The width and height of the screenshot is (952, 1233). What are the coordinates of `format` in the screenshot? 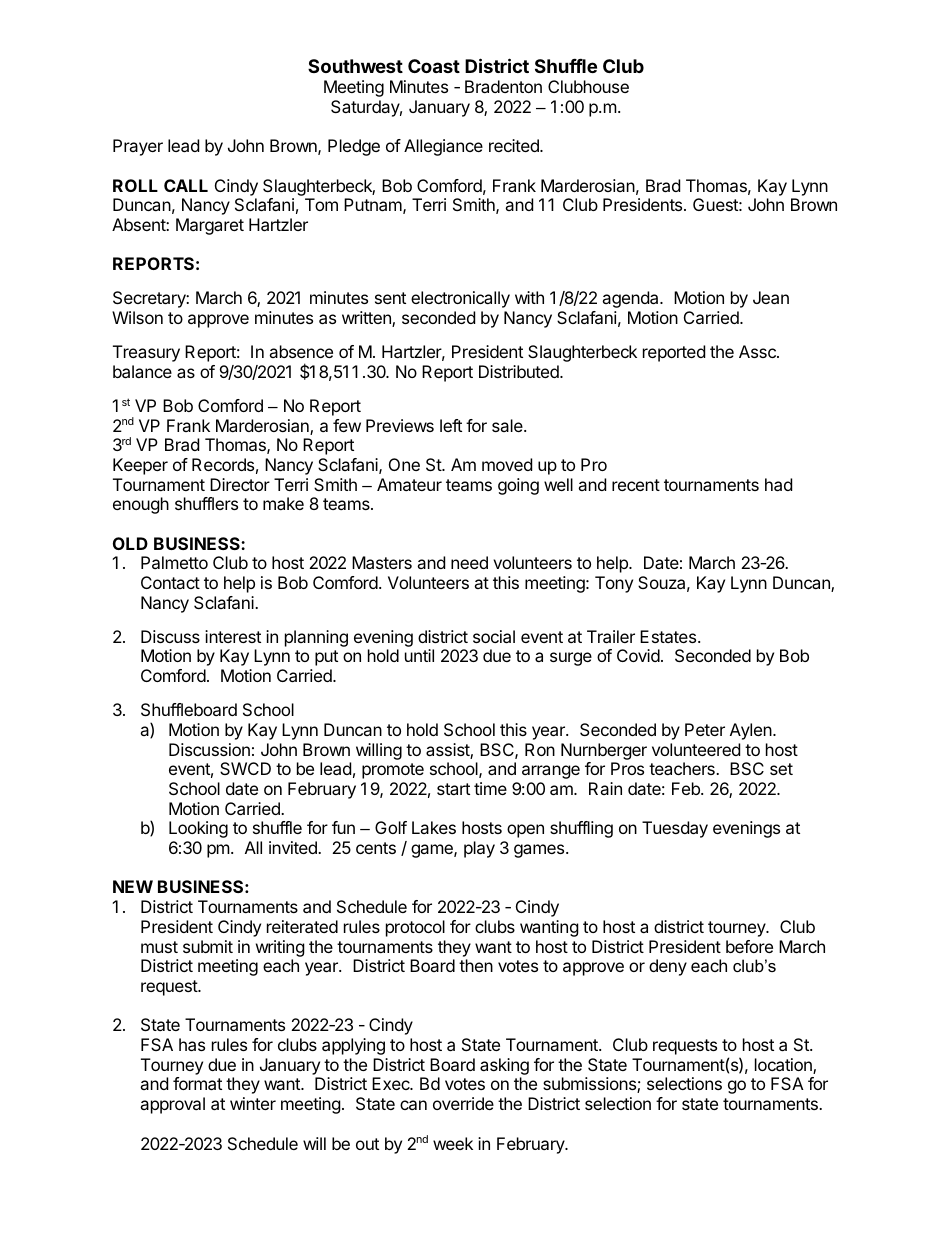 It's located at (197, 1083).
